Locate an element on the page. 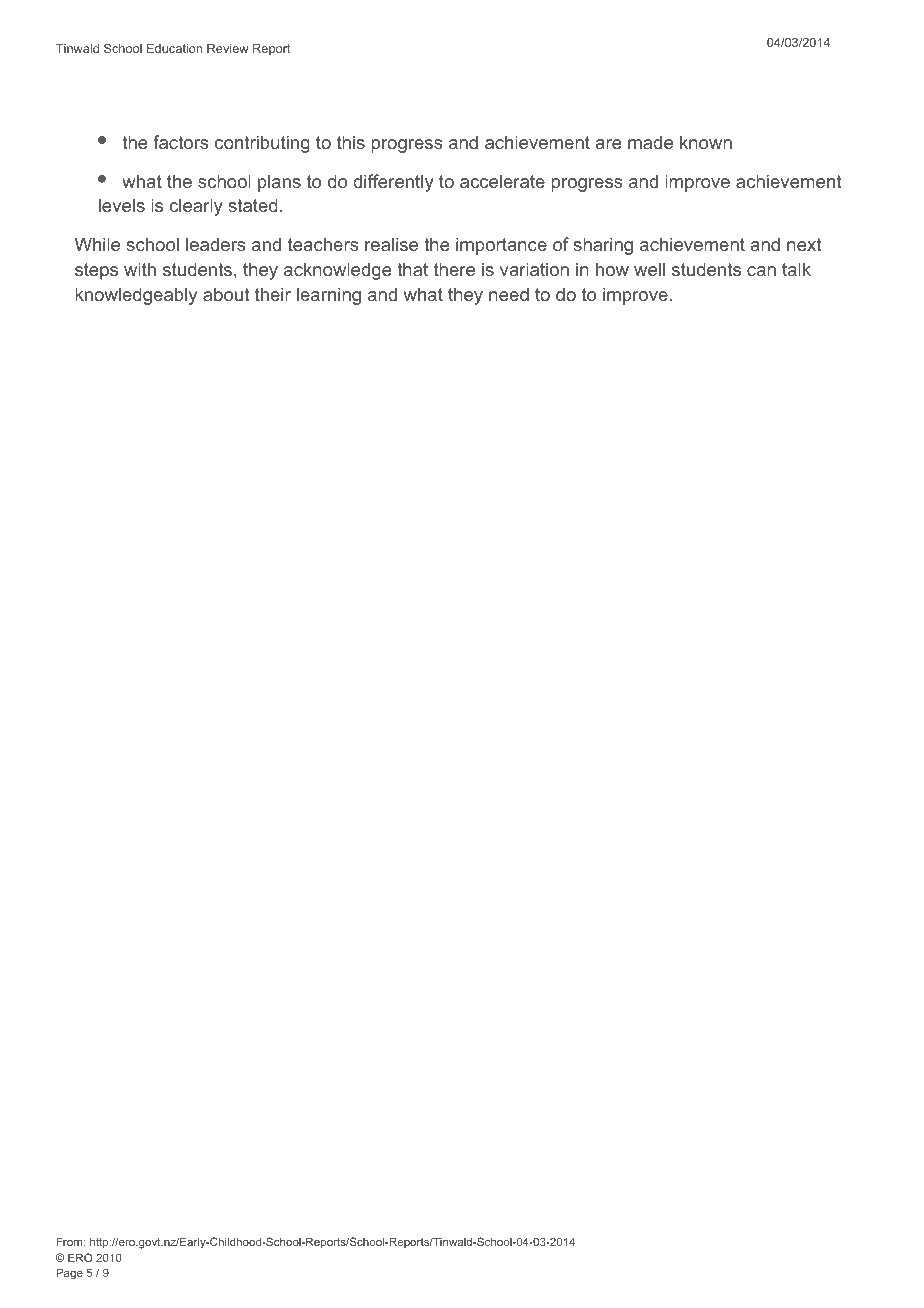 The width and height of the page is (924, 1308). how is located at coordinates (612, 269).
